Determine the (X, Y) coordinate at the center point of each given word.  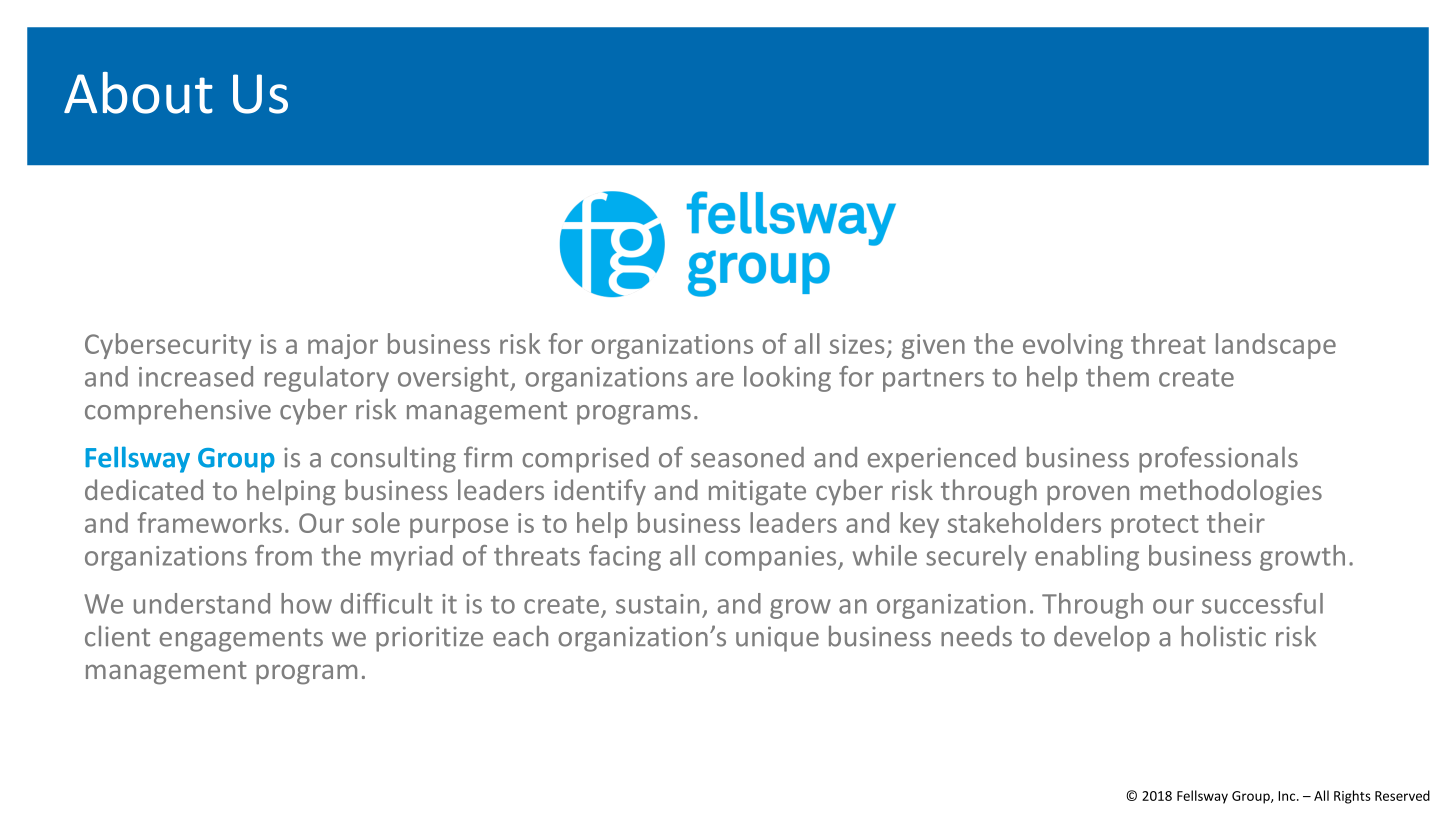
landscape (1276, 346)
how (306, 603)
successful (1262, 603)
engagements (241, 640)
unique (777, 639)
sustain (657, 604)
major (343, 346)
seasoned (747, 457)
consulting (393, 459)
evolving (1073, 346)
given (933, 346)
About (138, 93)
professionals (1218, 459)
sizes (857, 344)
